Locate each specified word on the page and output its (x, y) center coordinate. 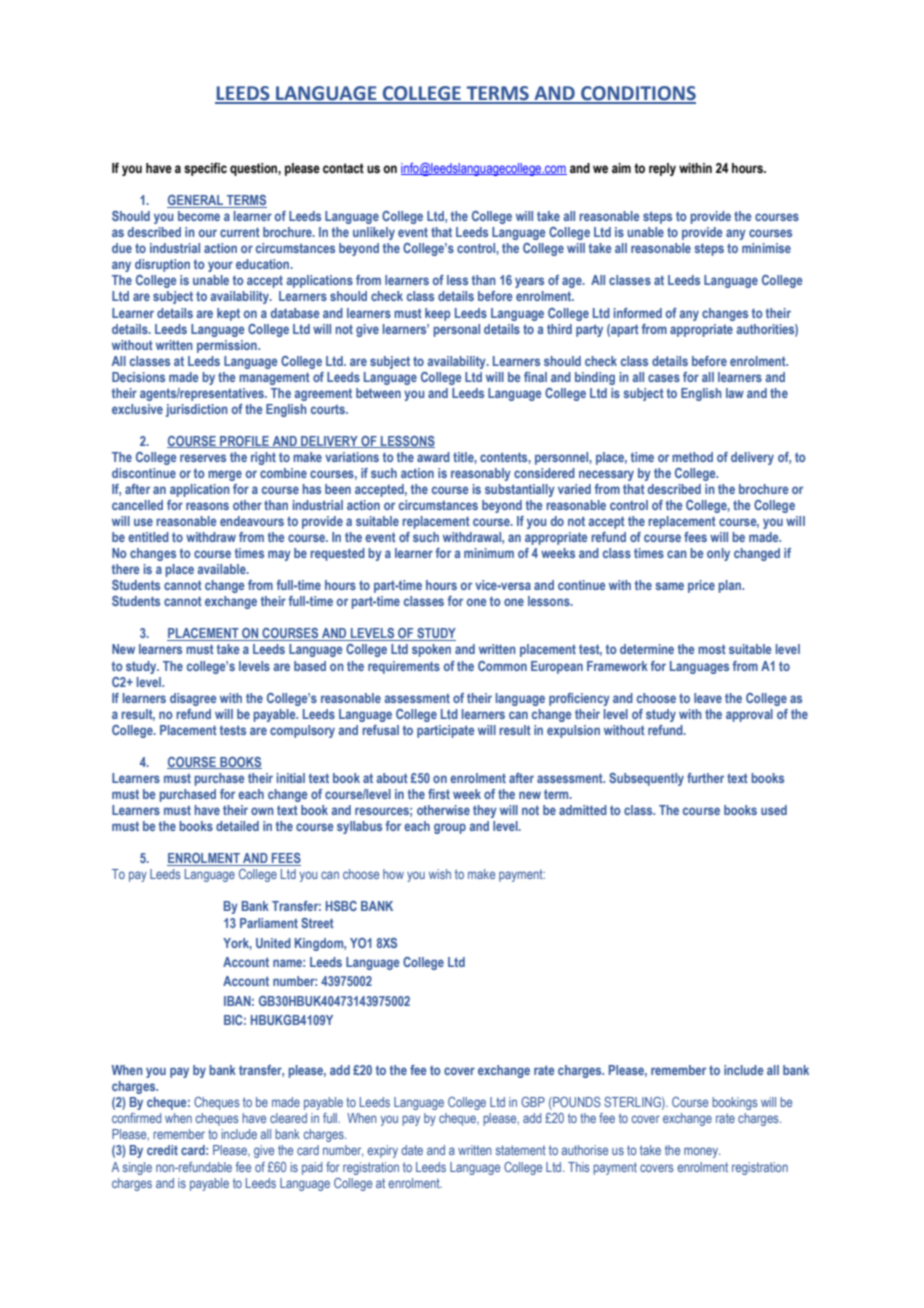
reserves (203, 458)
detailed (237, 826)
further (705, 778)
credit (162, 1150)
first (439, 794)
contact (343, 168)
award (433, 457)
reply (662, 169)
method (692, 457)
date (412, 1150)
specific (205, 169)
